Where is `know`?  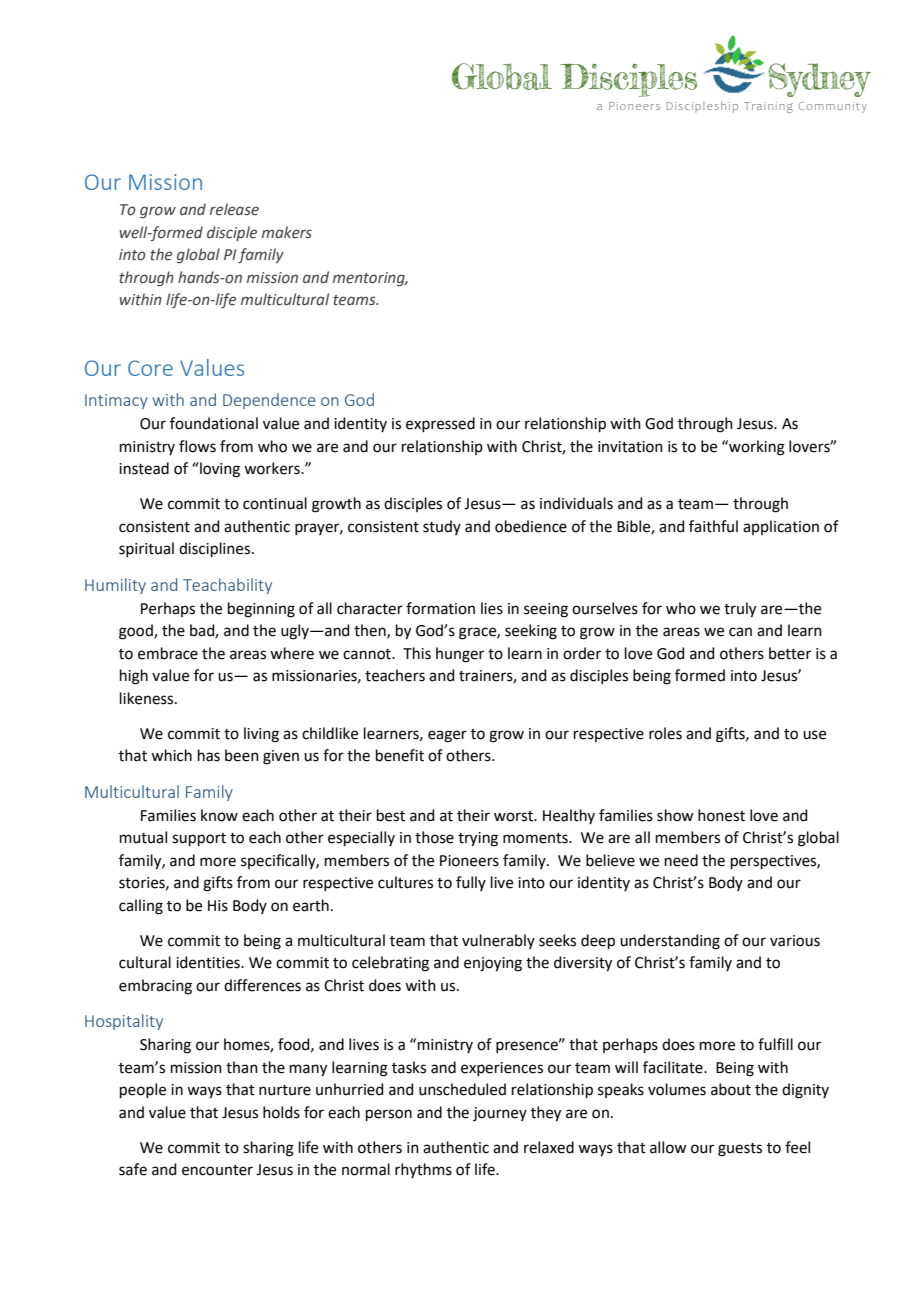 know is located at coordinates (219, 815).
